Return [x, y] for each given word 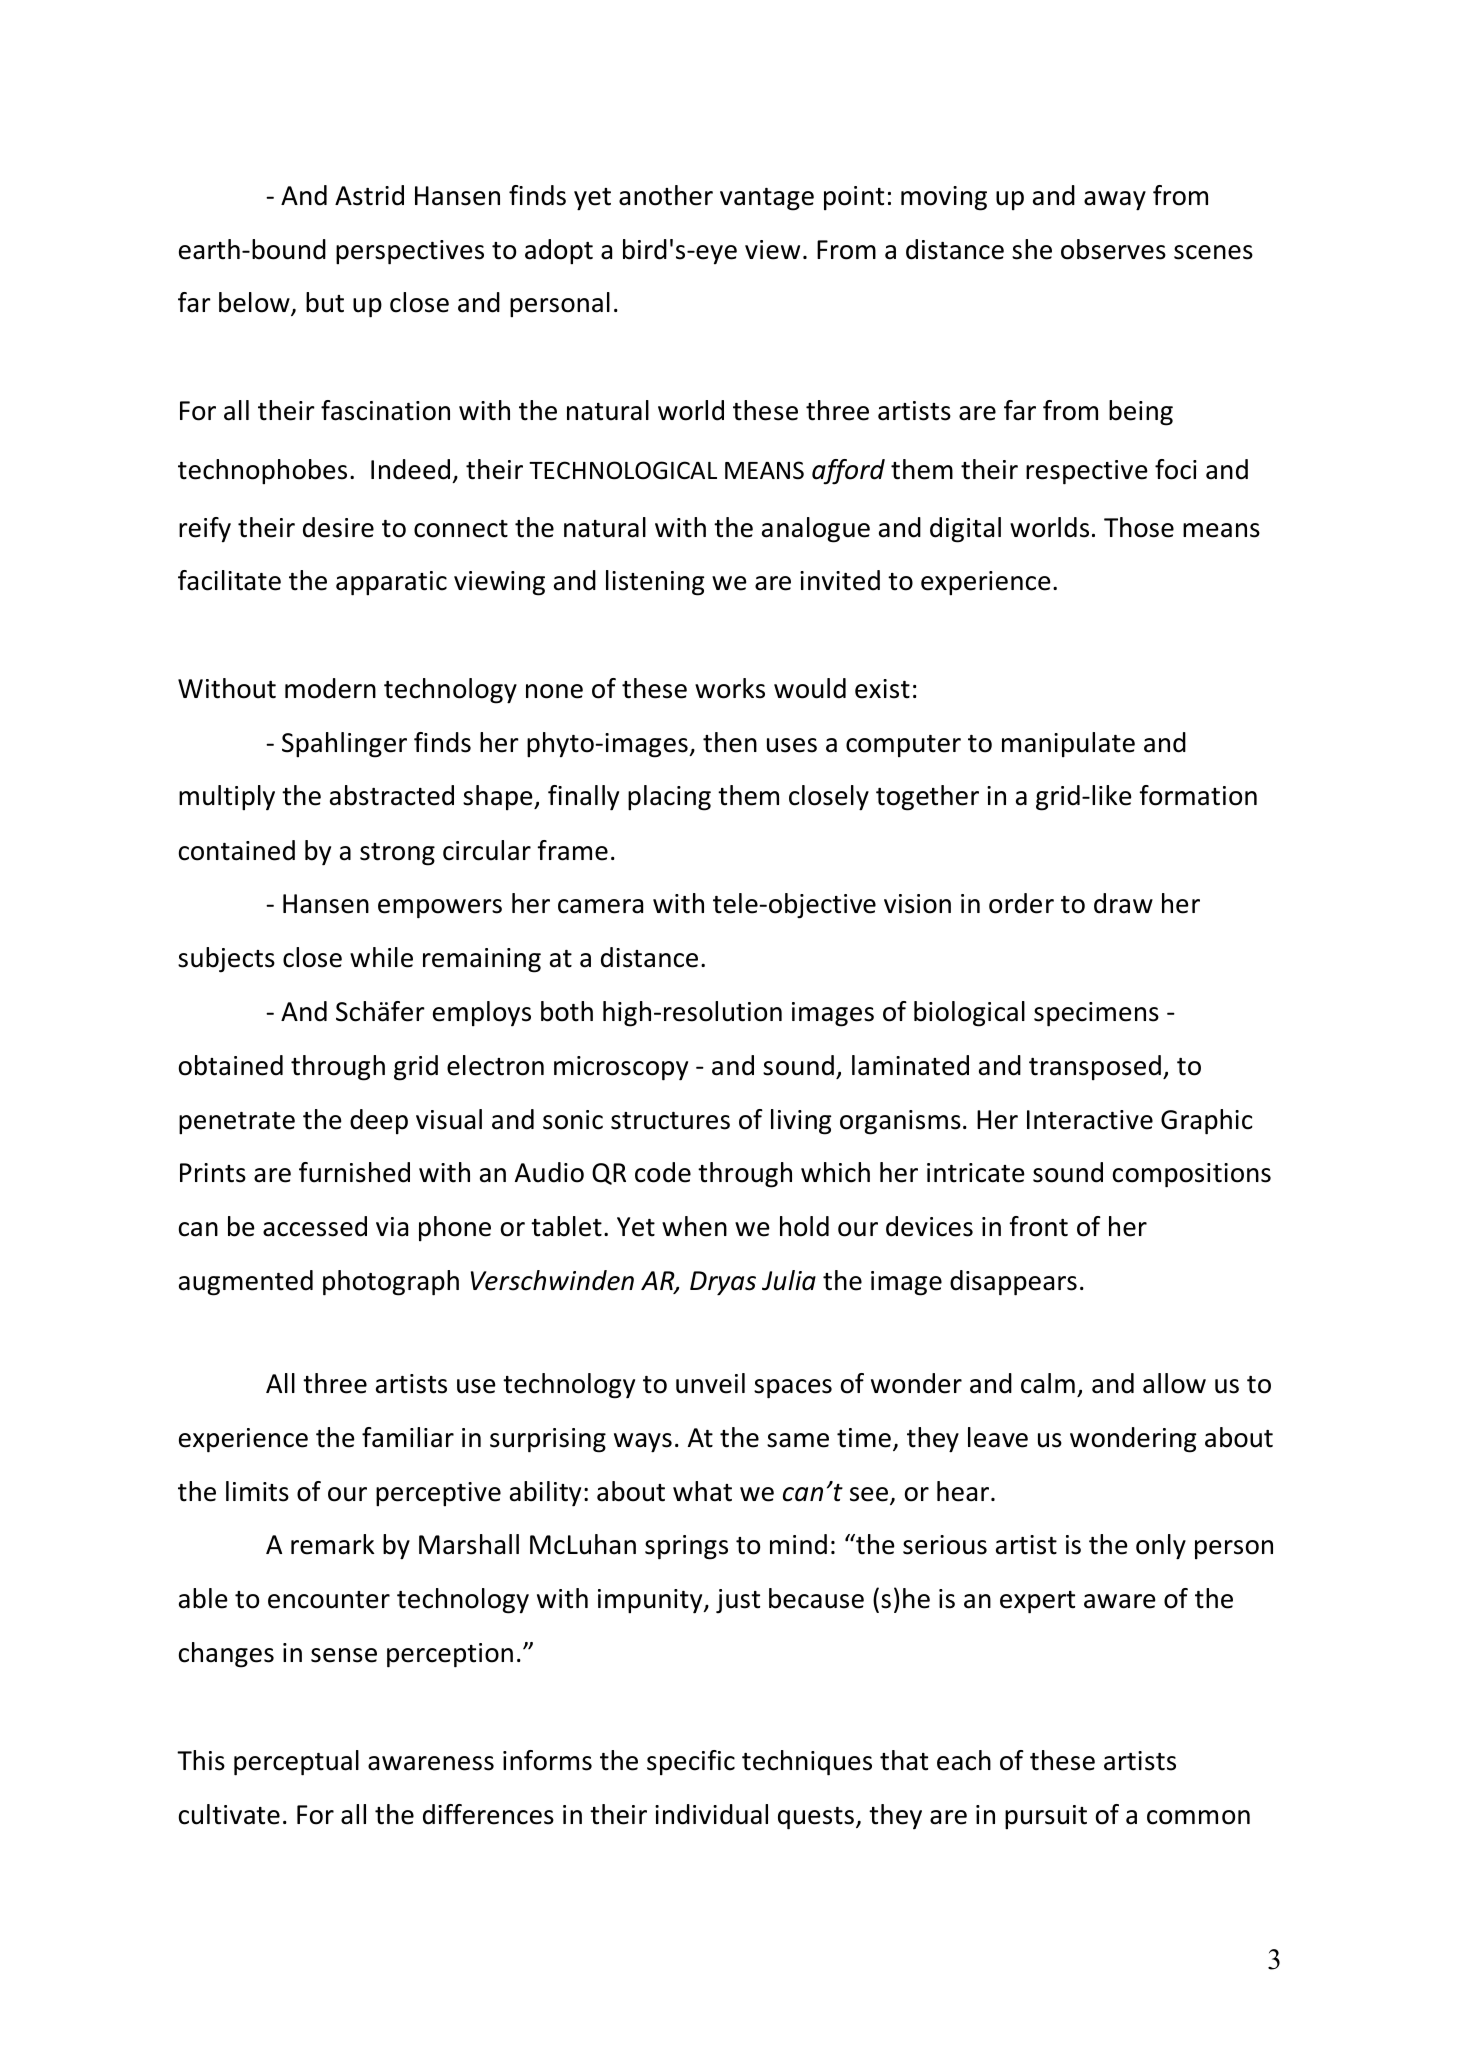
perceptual [296, 1763]
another [666, 195]
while [381, 957]
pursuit [1046, 1817]
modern [330, 688]
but [325, 302]
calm [1048, 1383]
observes [1113, 249]
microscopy [621, 1068]
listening [655, 583]
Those [1139, 527]
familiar [408, 1437]
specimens [1096, 1014]
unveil [710, 1383]
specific [691, 1763]
